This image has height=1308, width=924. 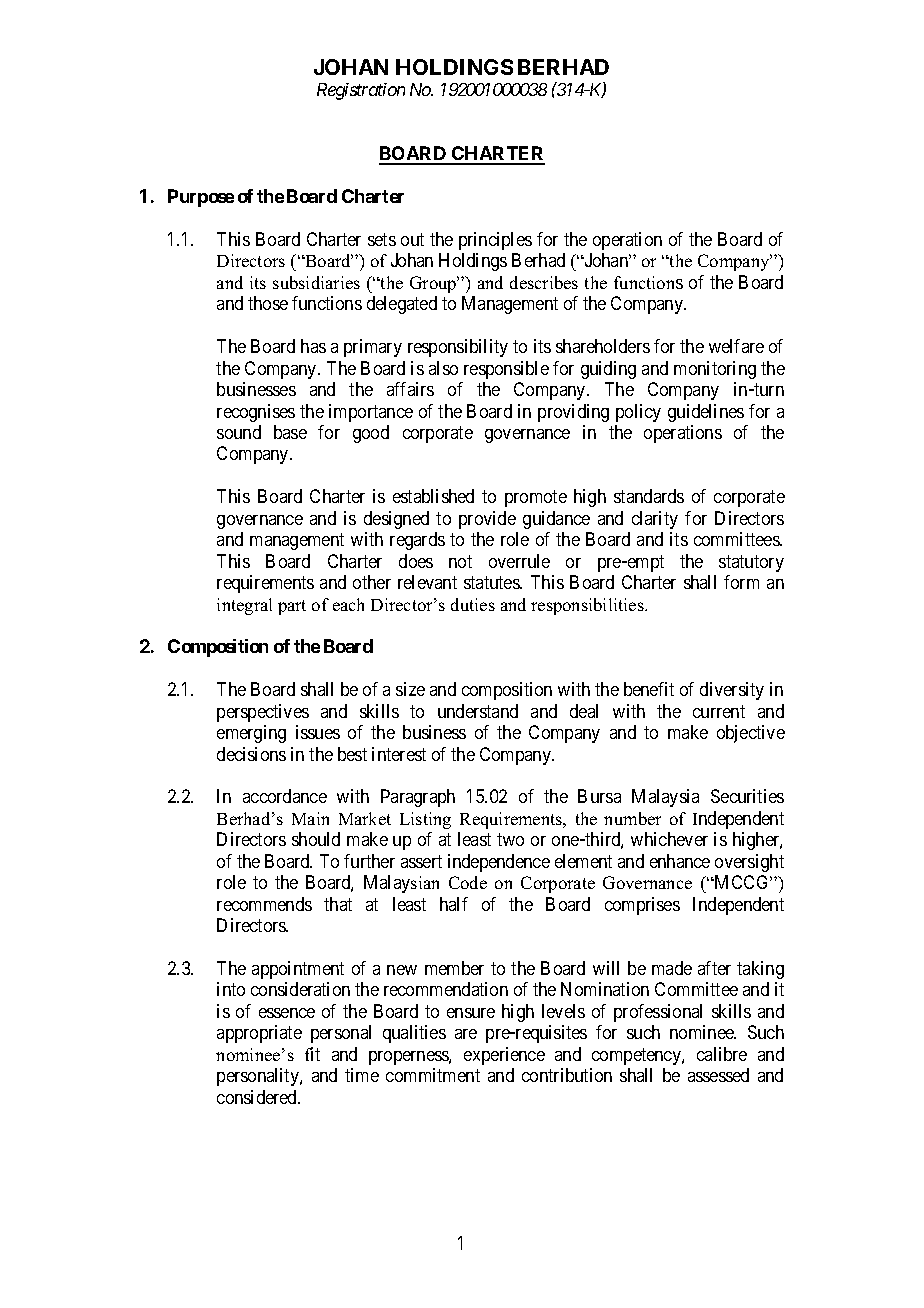 I want to click on form, so click(x=741, y=582).
